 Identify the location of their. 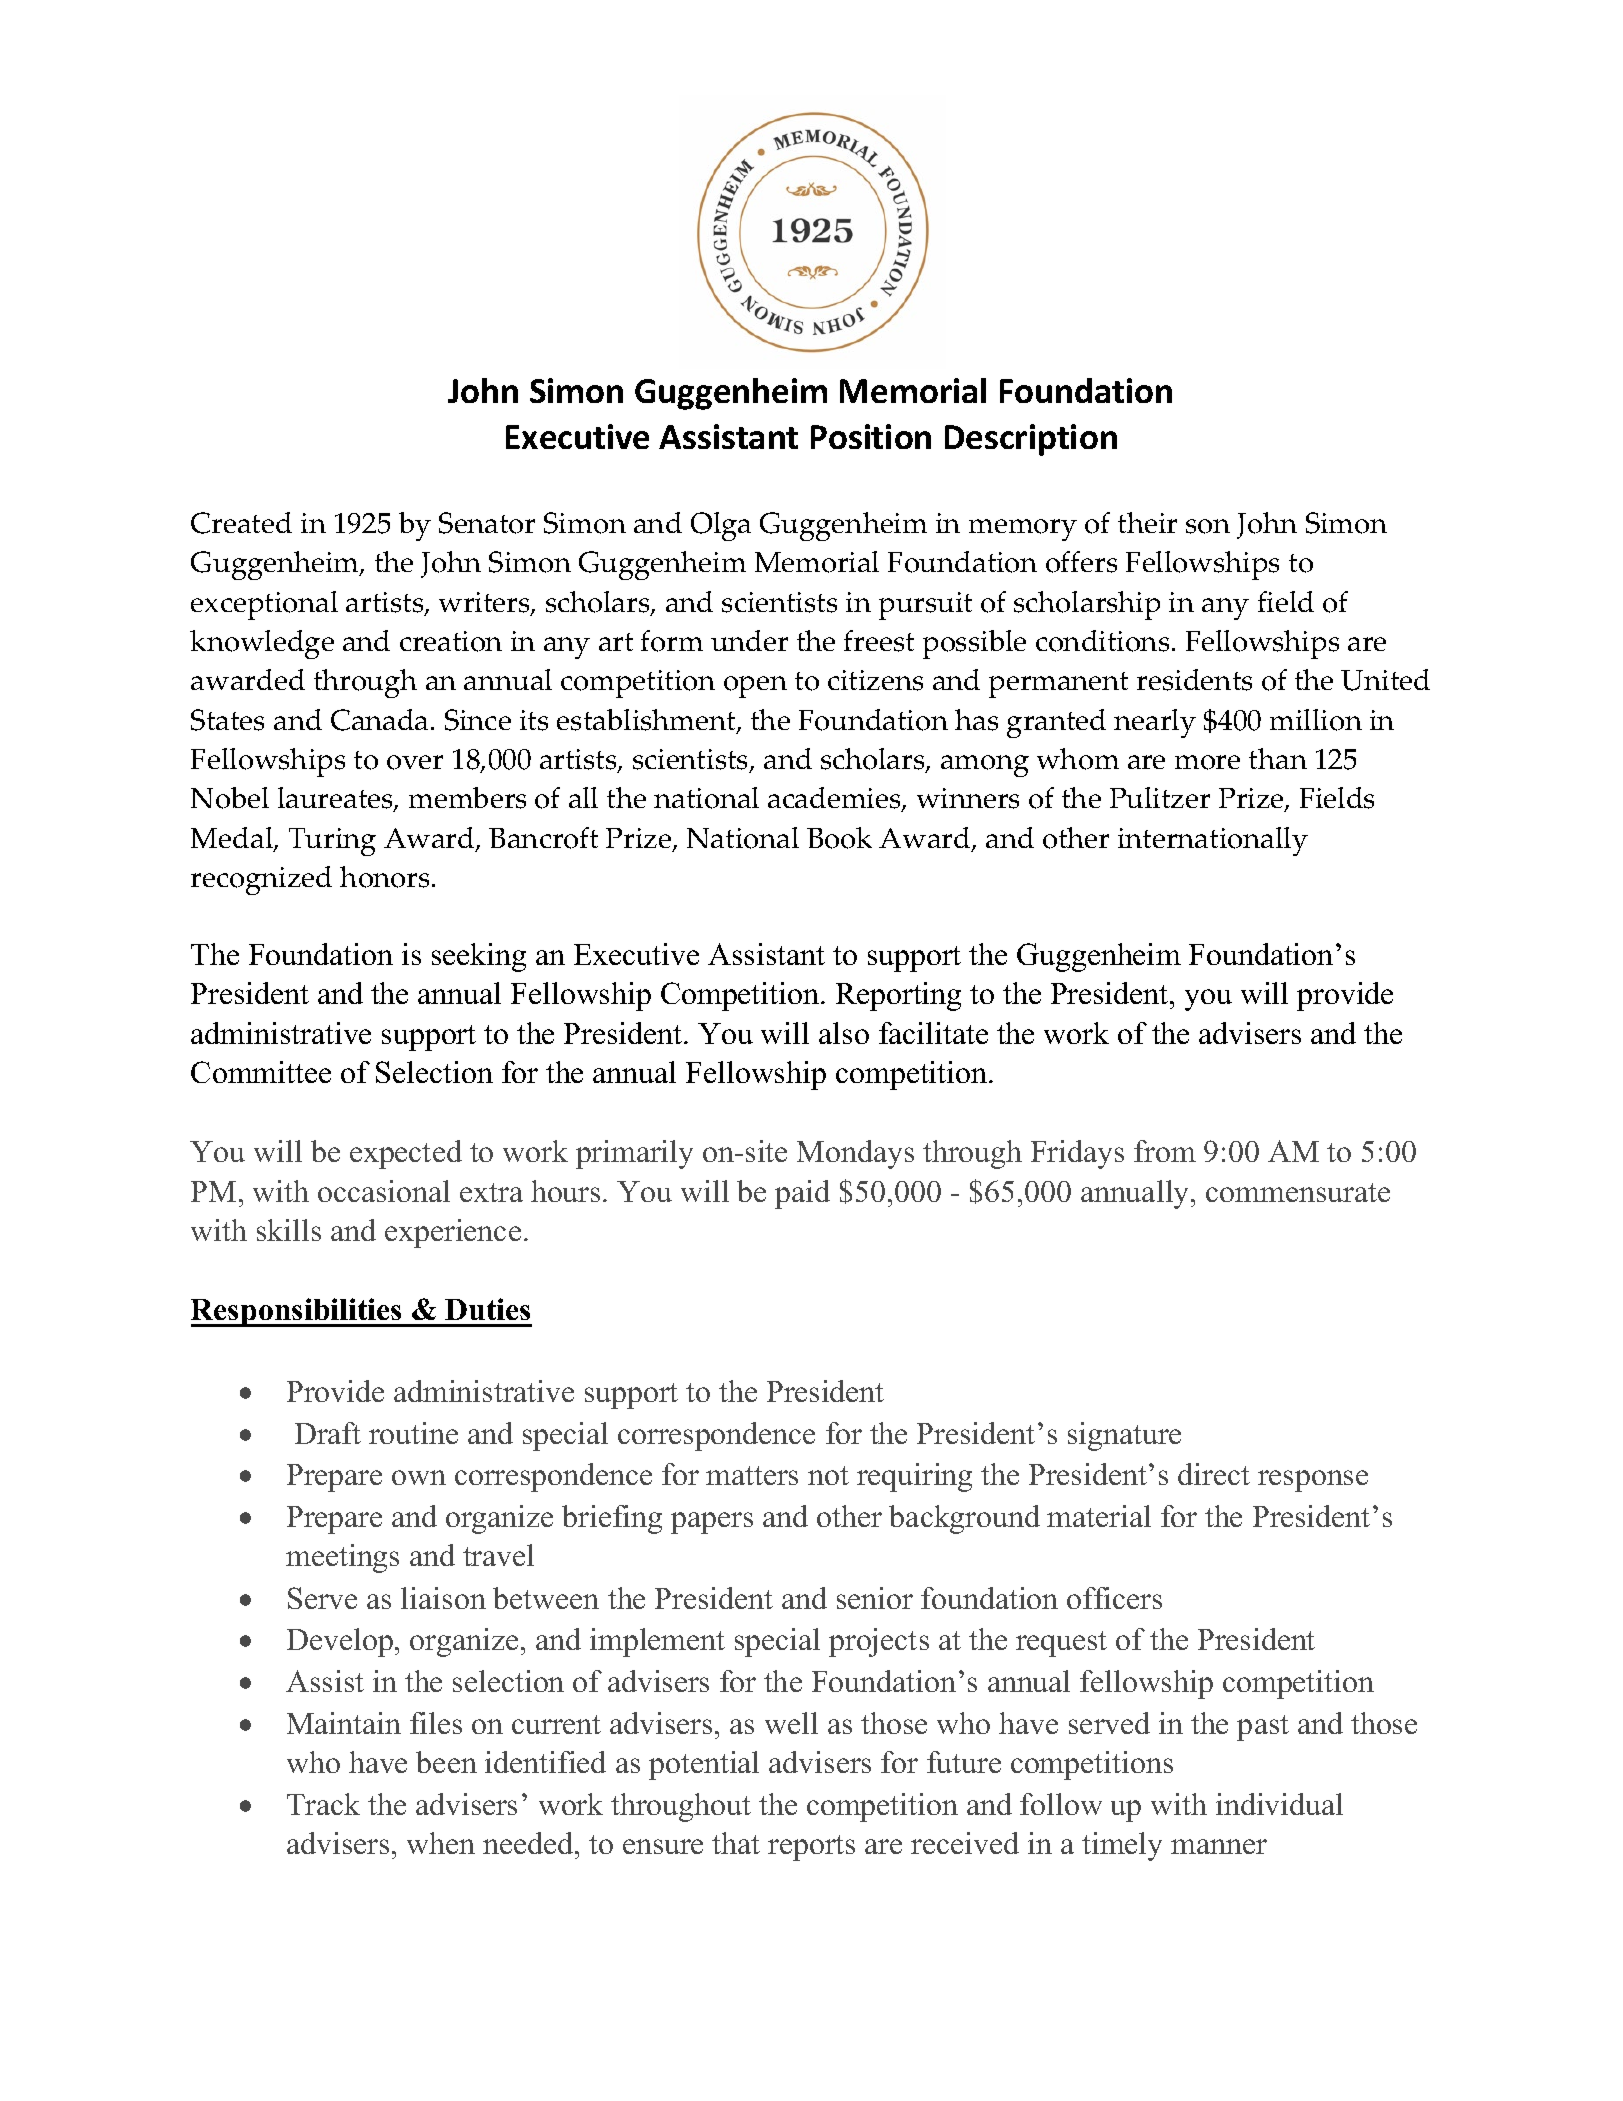
(1147, 522).
